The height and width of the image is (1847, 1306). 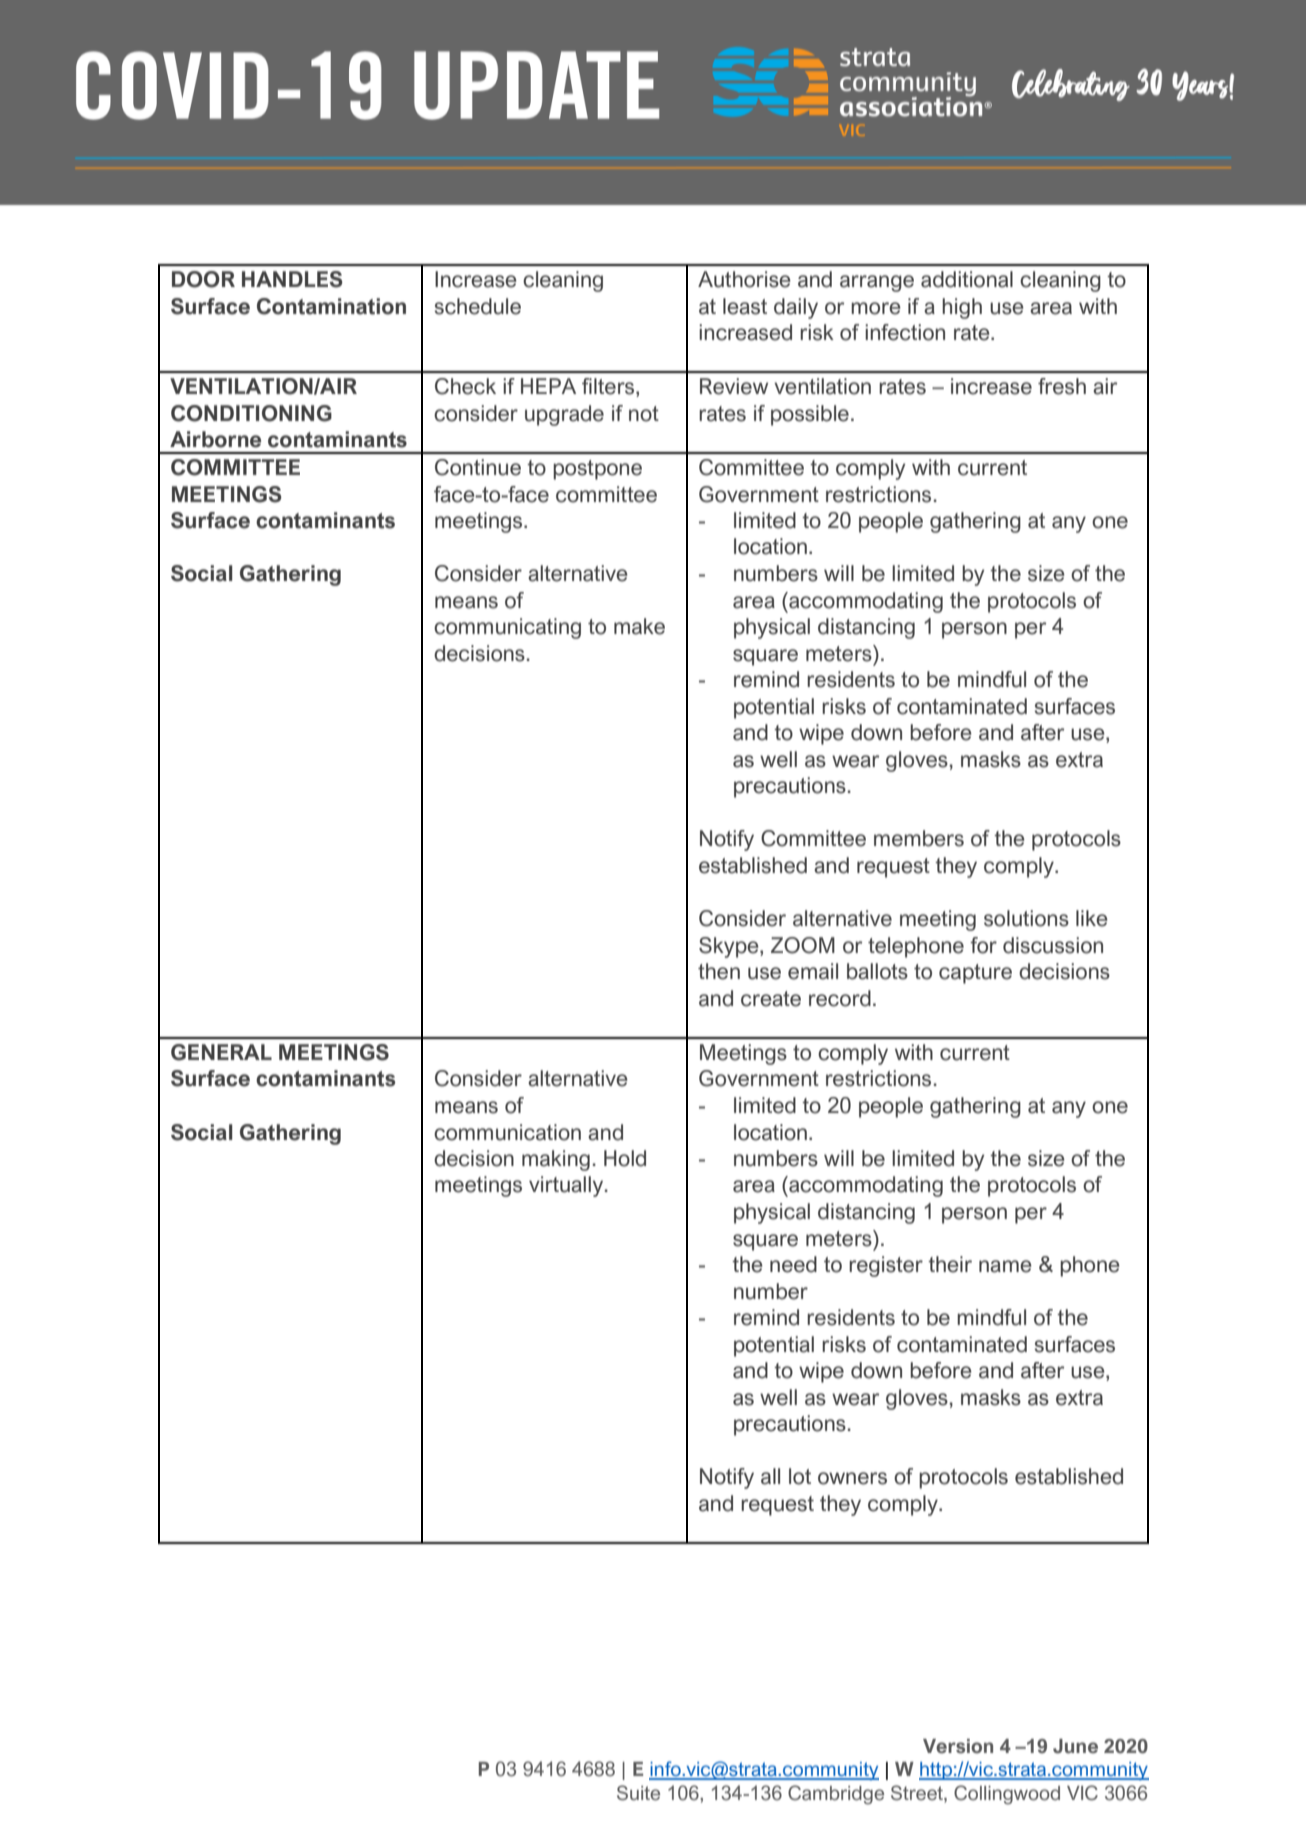 I want to click on Contamination, so click(x=331, y=306).
